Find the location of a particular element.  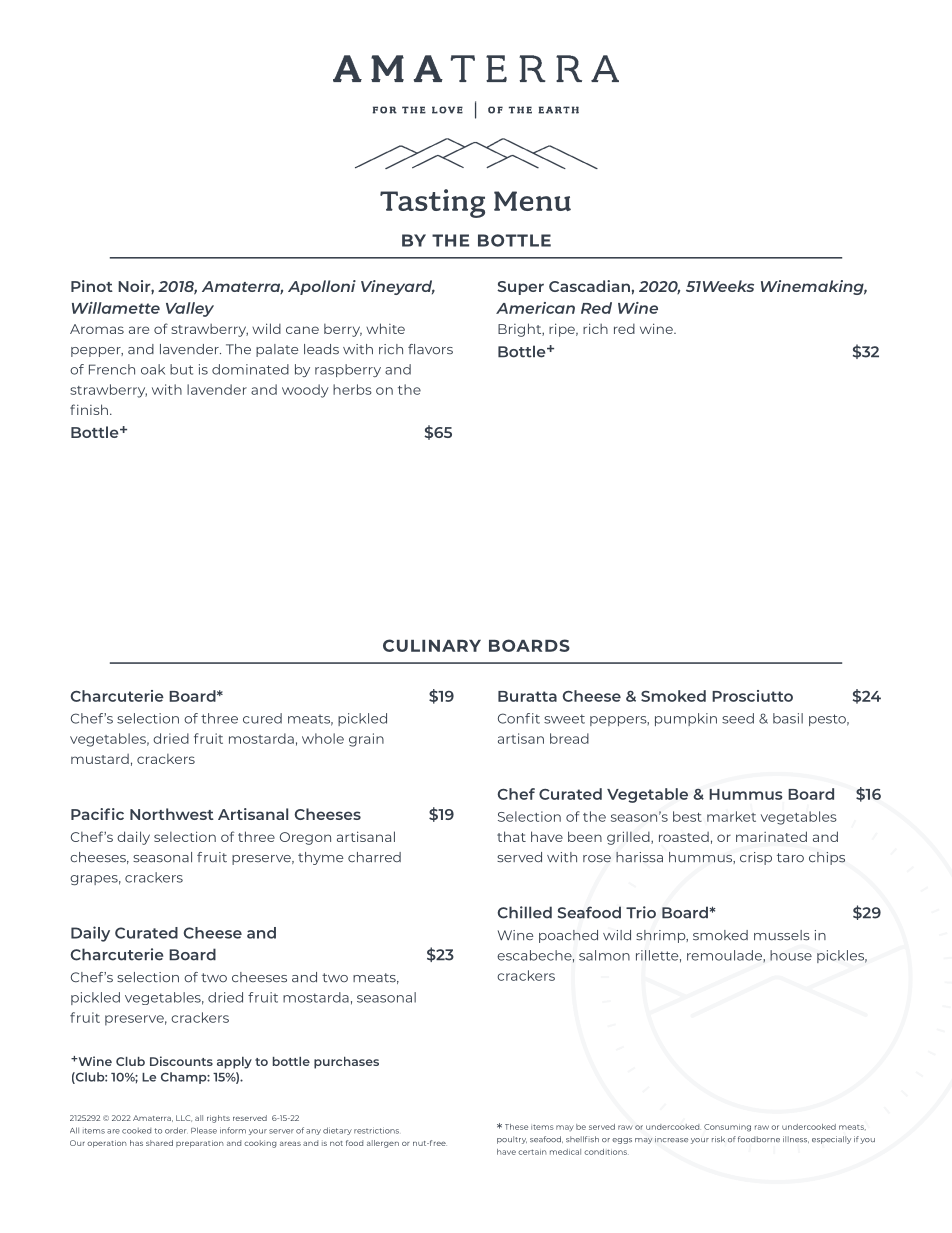

Menu is located at coordinates (532, 201).
